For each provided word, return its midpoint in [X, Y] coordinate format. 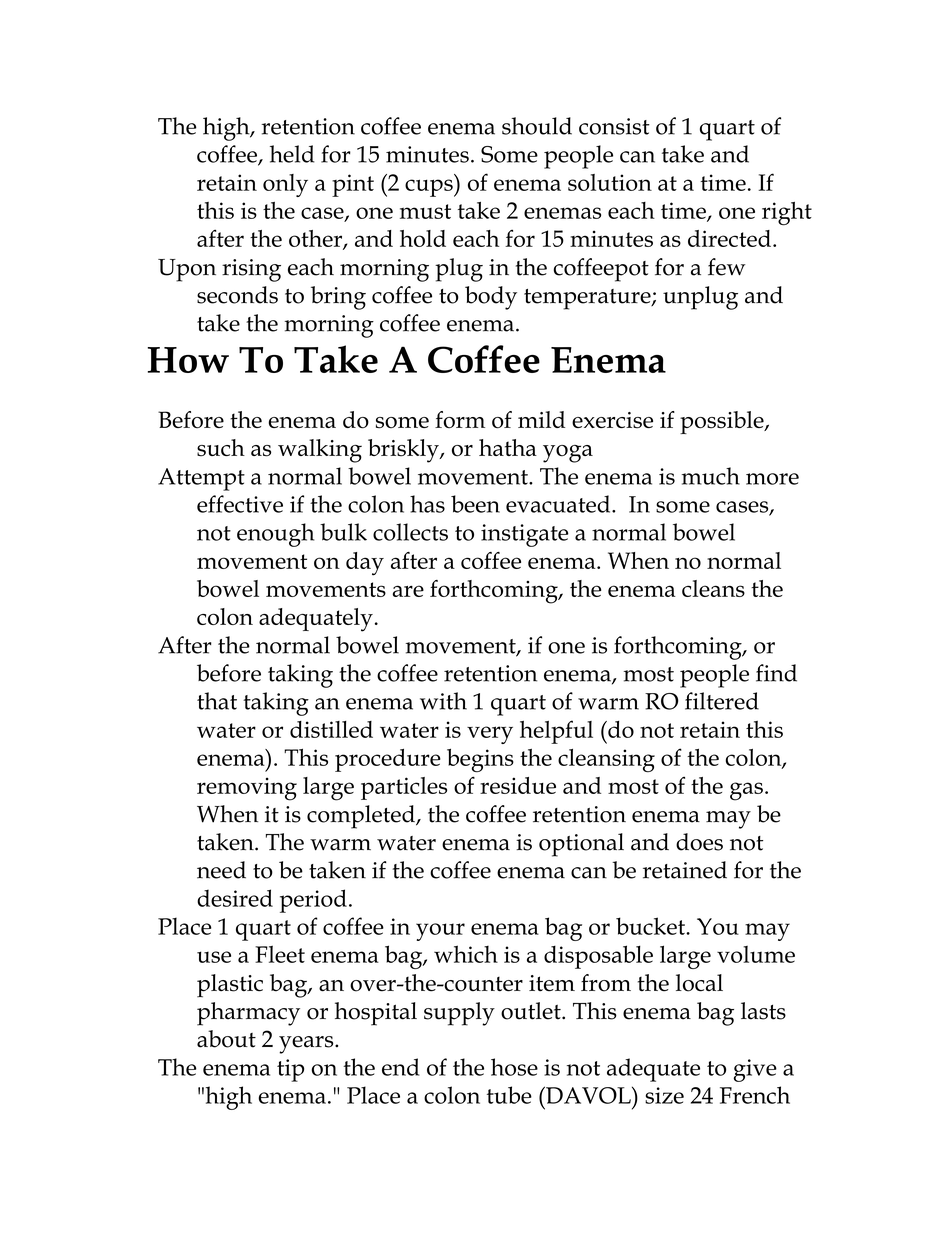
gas [746, 791]
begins [480, 761]
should [537, 126]
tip [290, 1070]
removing [247, 789]
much [711, 476]
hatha [508, 447]
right [787, 214]
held [292, 154]
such [221, 448]
